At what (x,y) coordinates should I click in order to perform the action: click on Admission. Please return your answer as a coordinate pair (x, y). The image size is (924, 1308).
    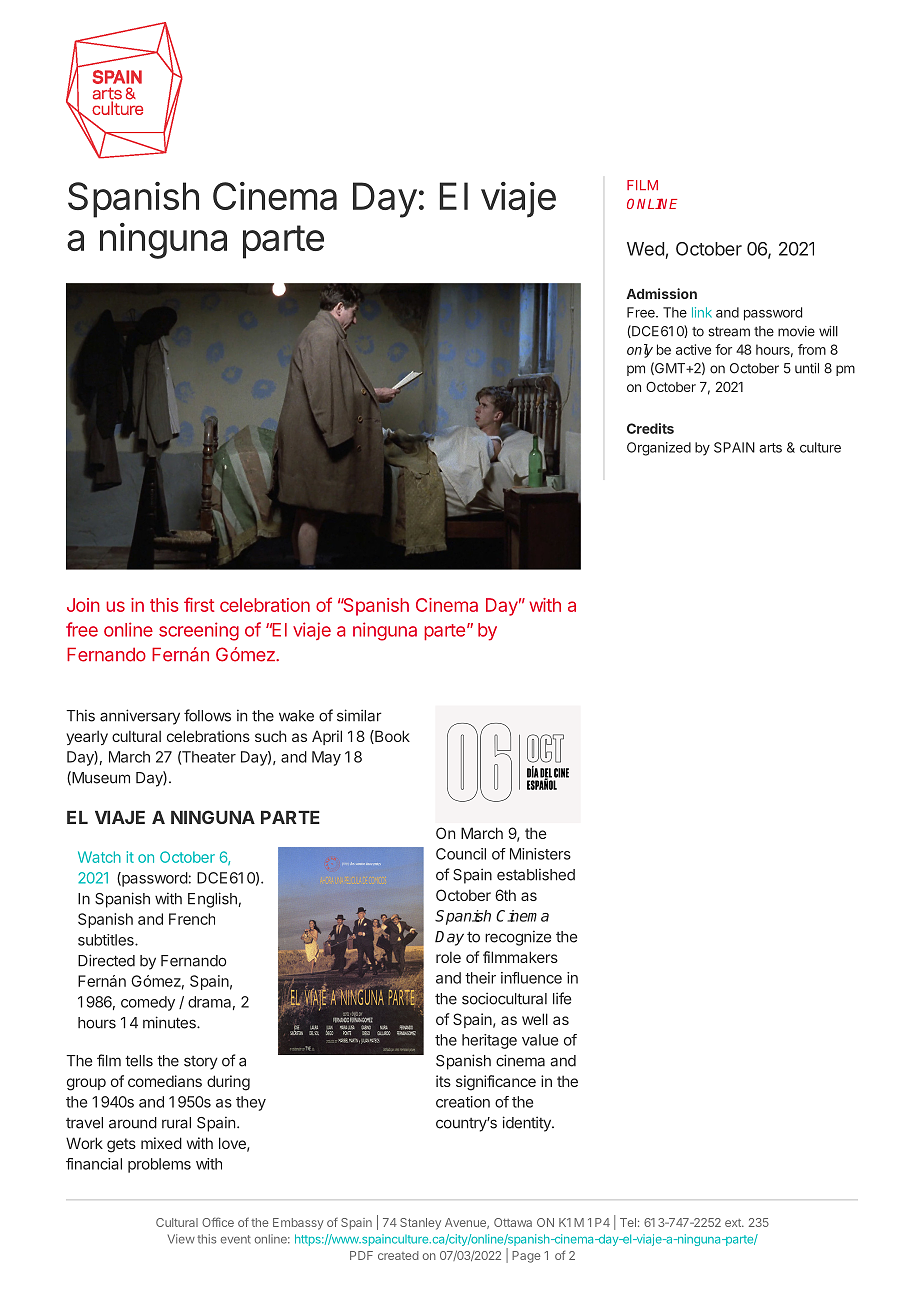
    Looking at the image, I should click on (661, 293).
